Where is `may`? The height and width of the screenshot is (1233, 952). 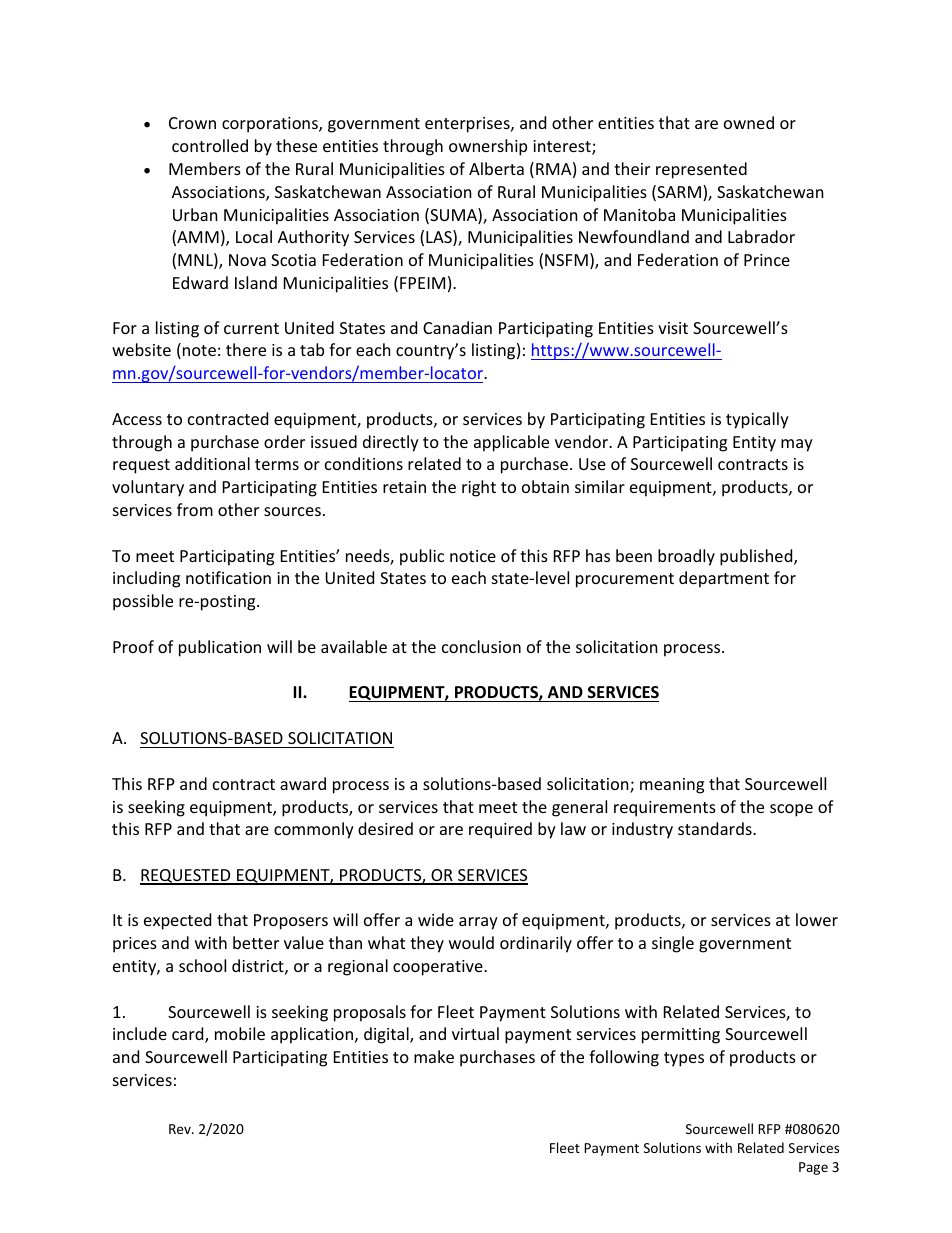 may is located at coordinates (797, 445).
